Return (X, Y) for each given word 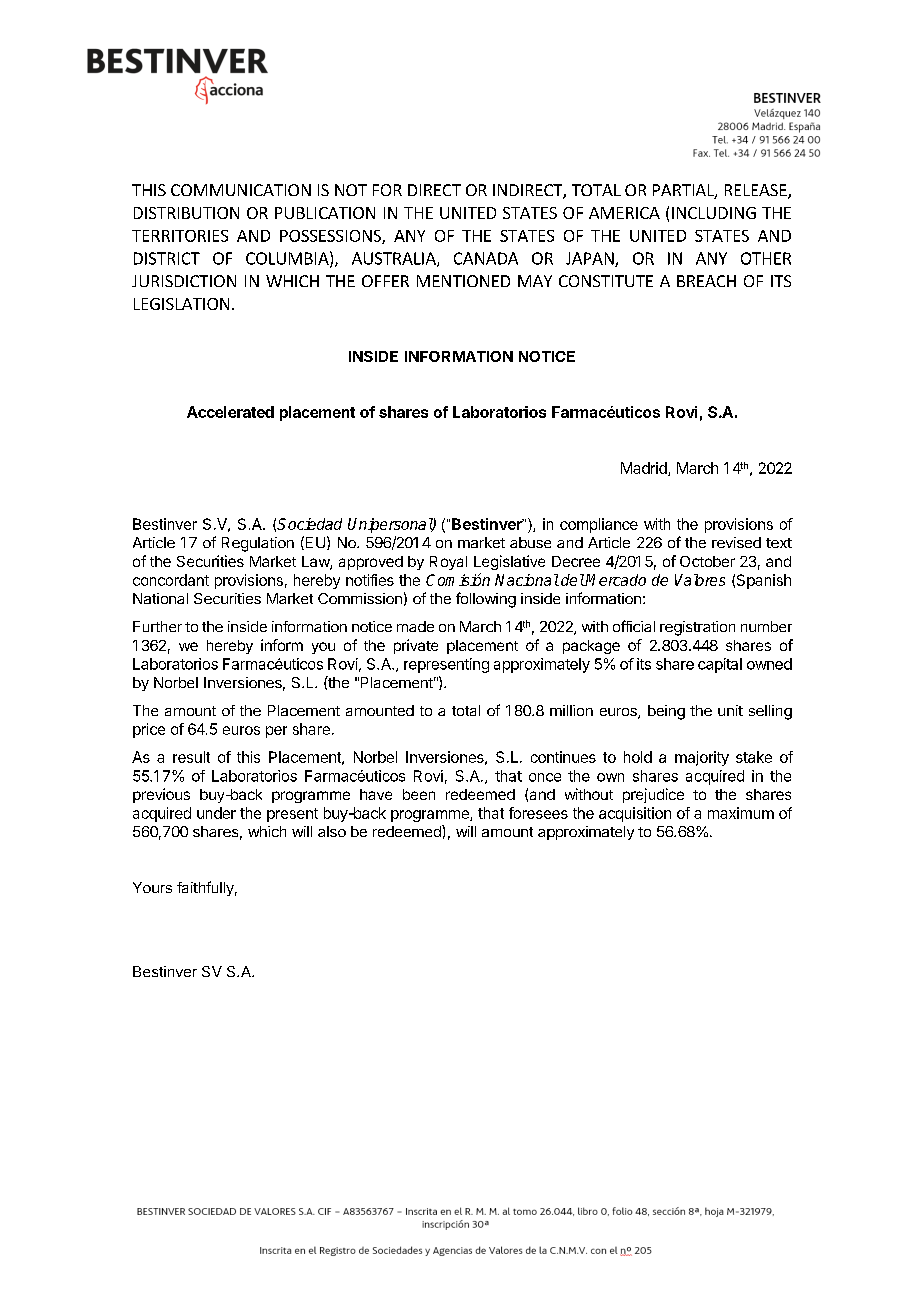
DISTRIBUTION (186, 213)
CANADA (486, 258)
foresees (538, 813)
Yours (152, 887)
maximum (741, 813)
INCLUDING (714, 213)
